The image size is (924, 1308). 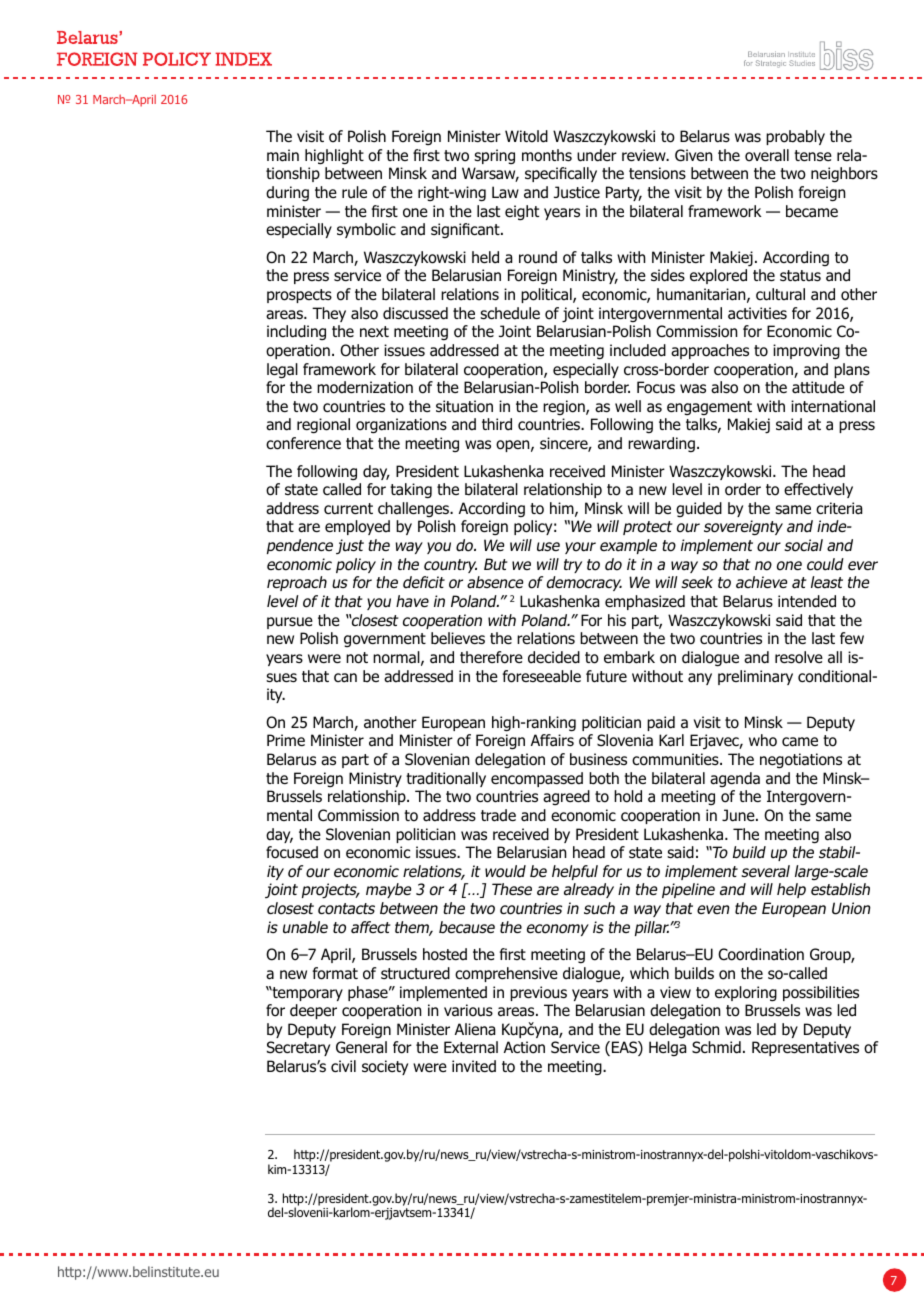 I want to click on who, so click(x=763, y=740).
